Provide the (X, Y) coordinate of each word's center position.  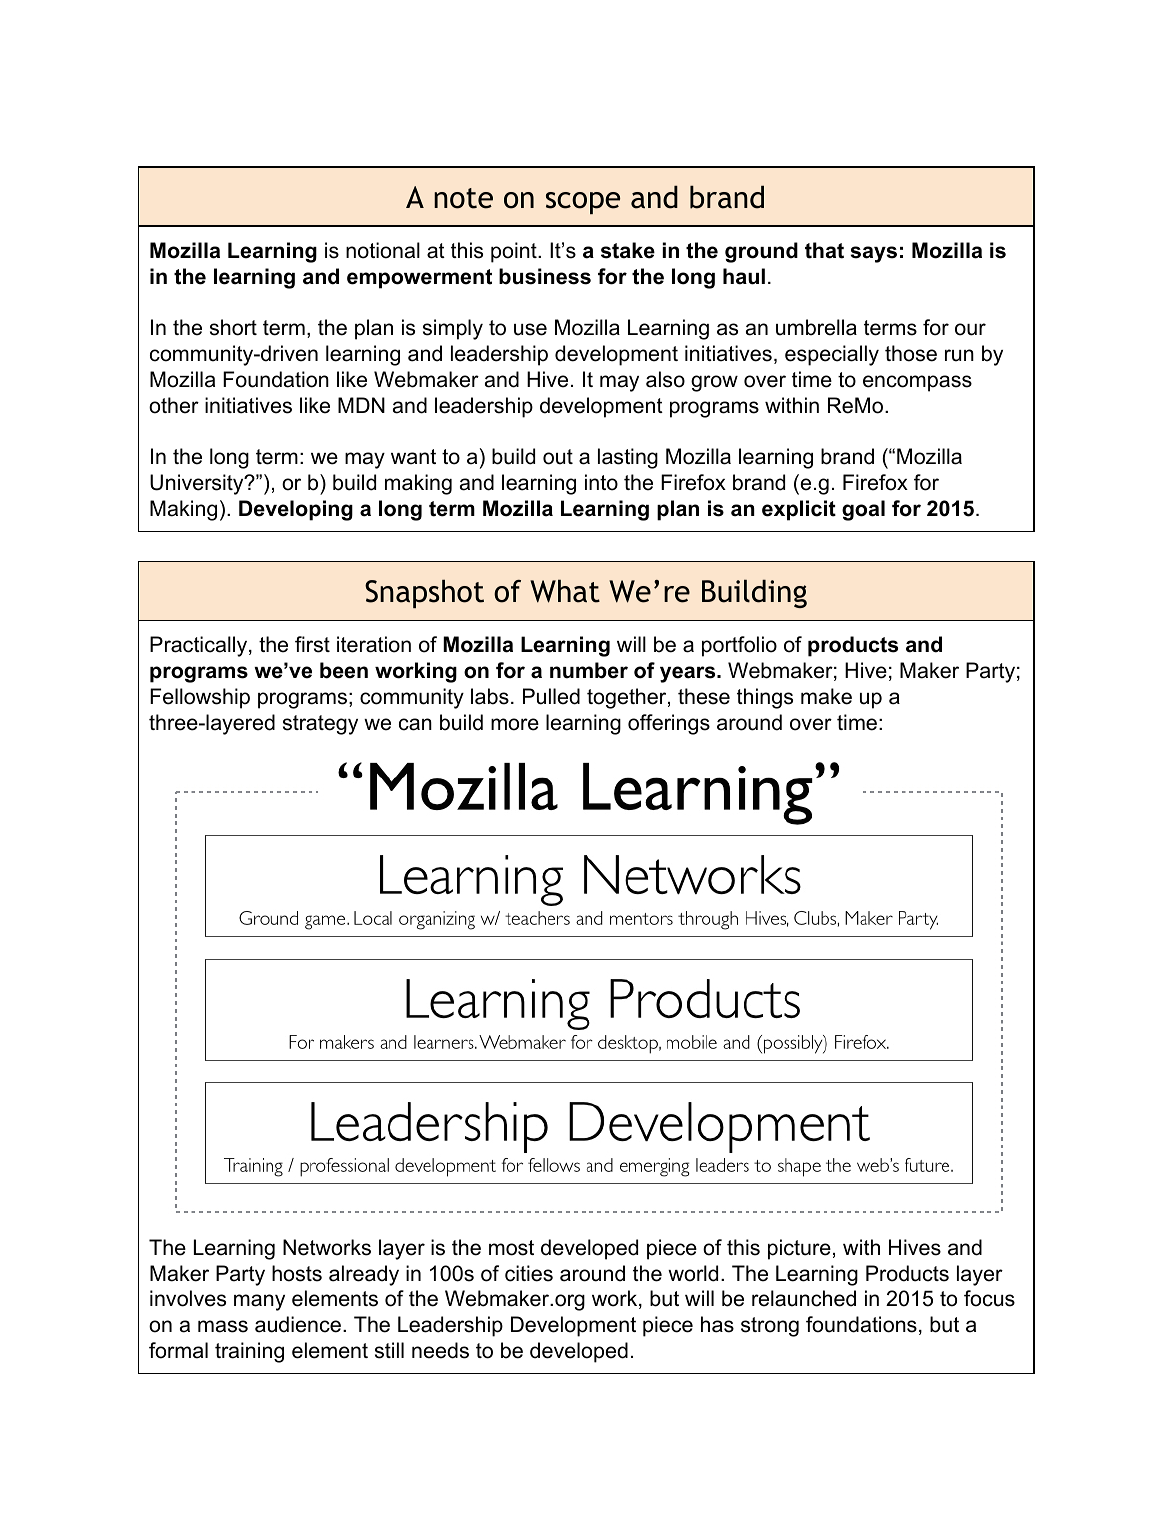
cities (529, 1273)
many (259, 1302)
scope (583, 203)
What (565, 591)
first (312, 644)
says (873, 254)
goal (863, 510)
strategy (320, 725)
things (765, 698)
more (515, 724)
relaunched (804, 1298)
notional (383, 250)
